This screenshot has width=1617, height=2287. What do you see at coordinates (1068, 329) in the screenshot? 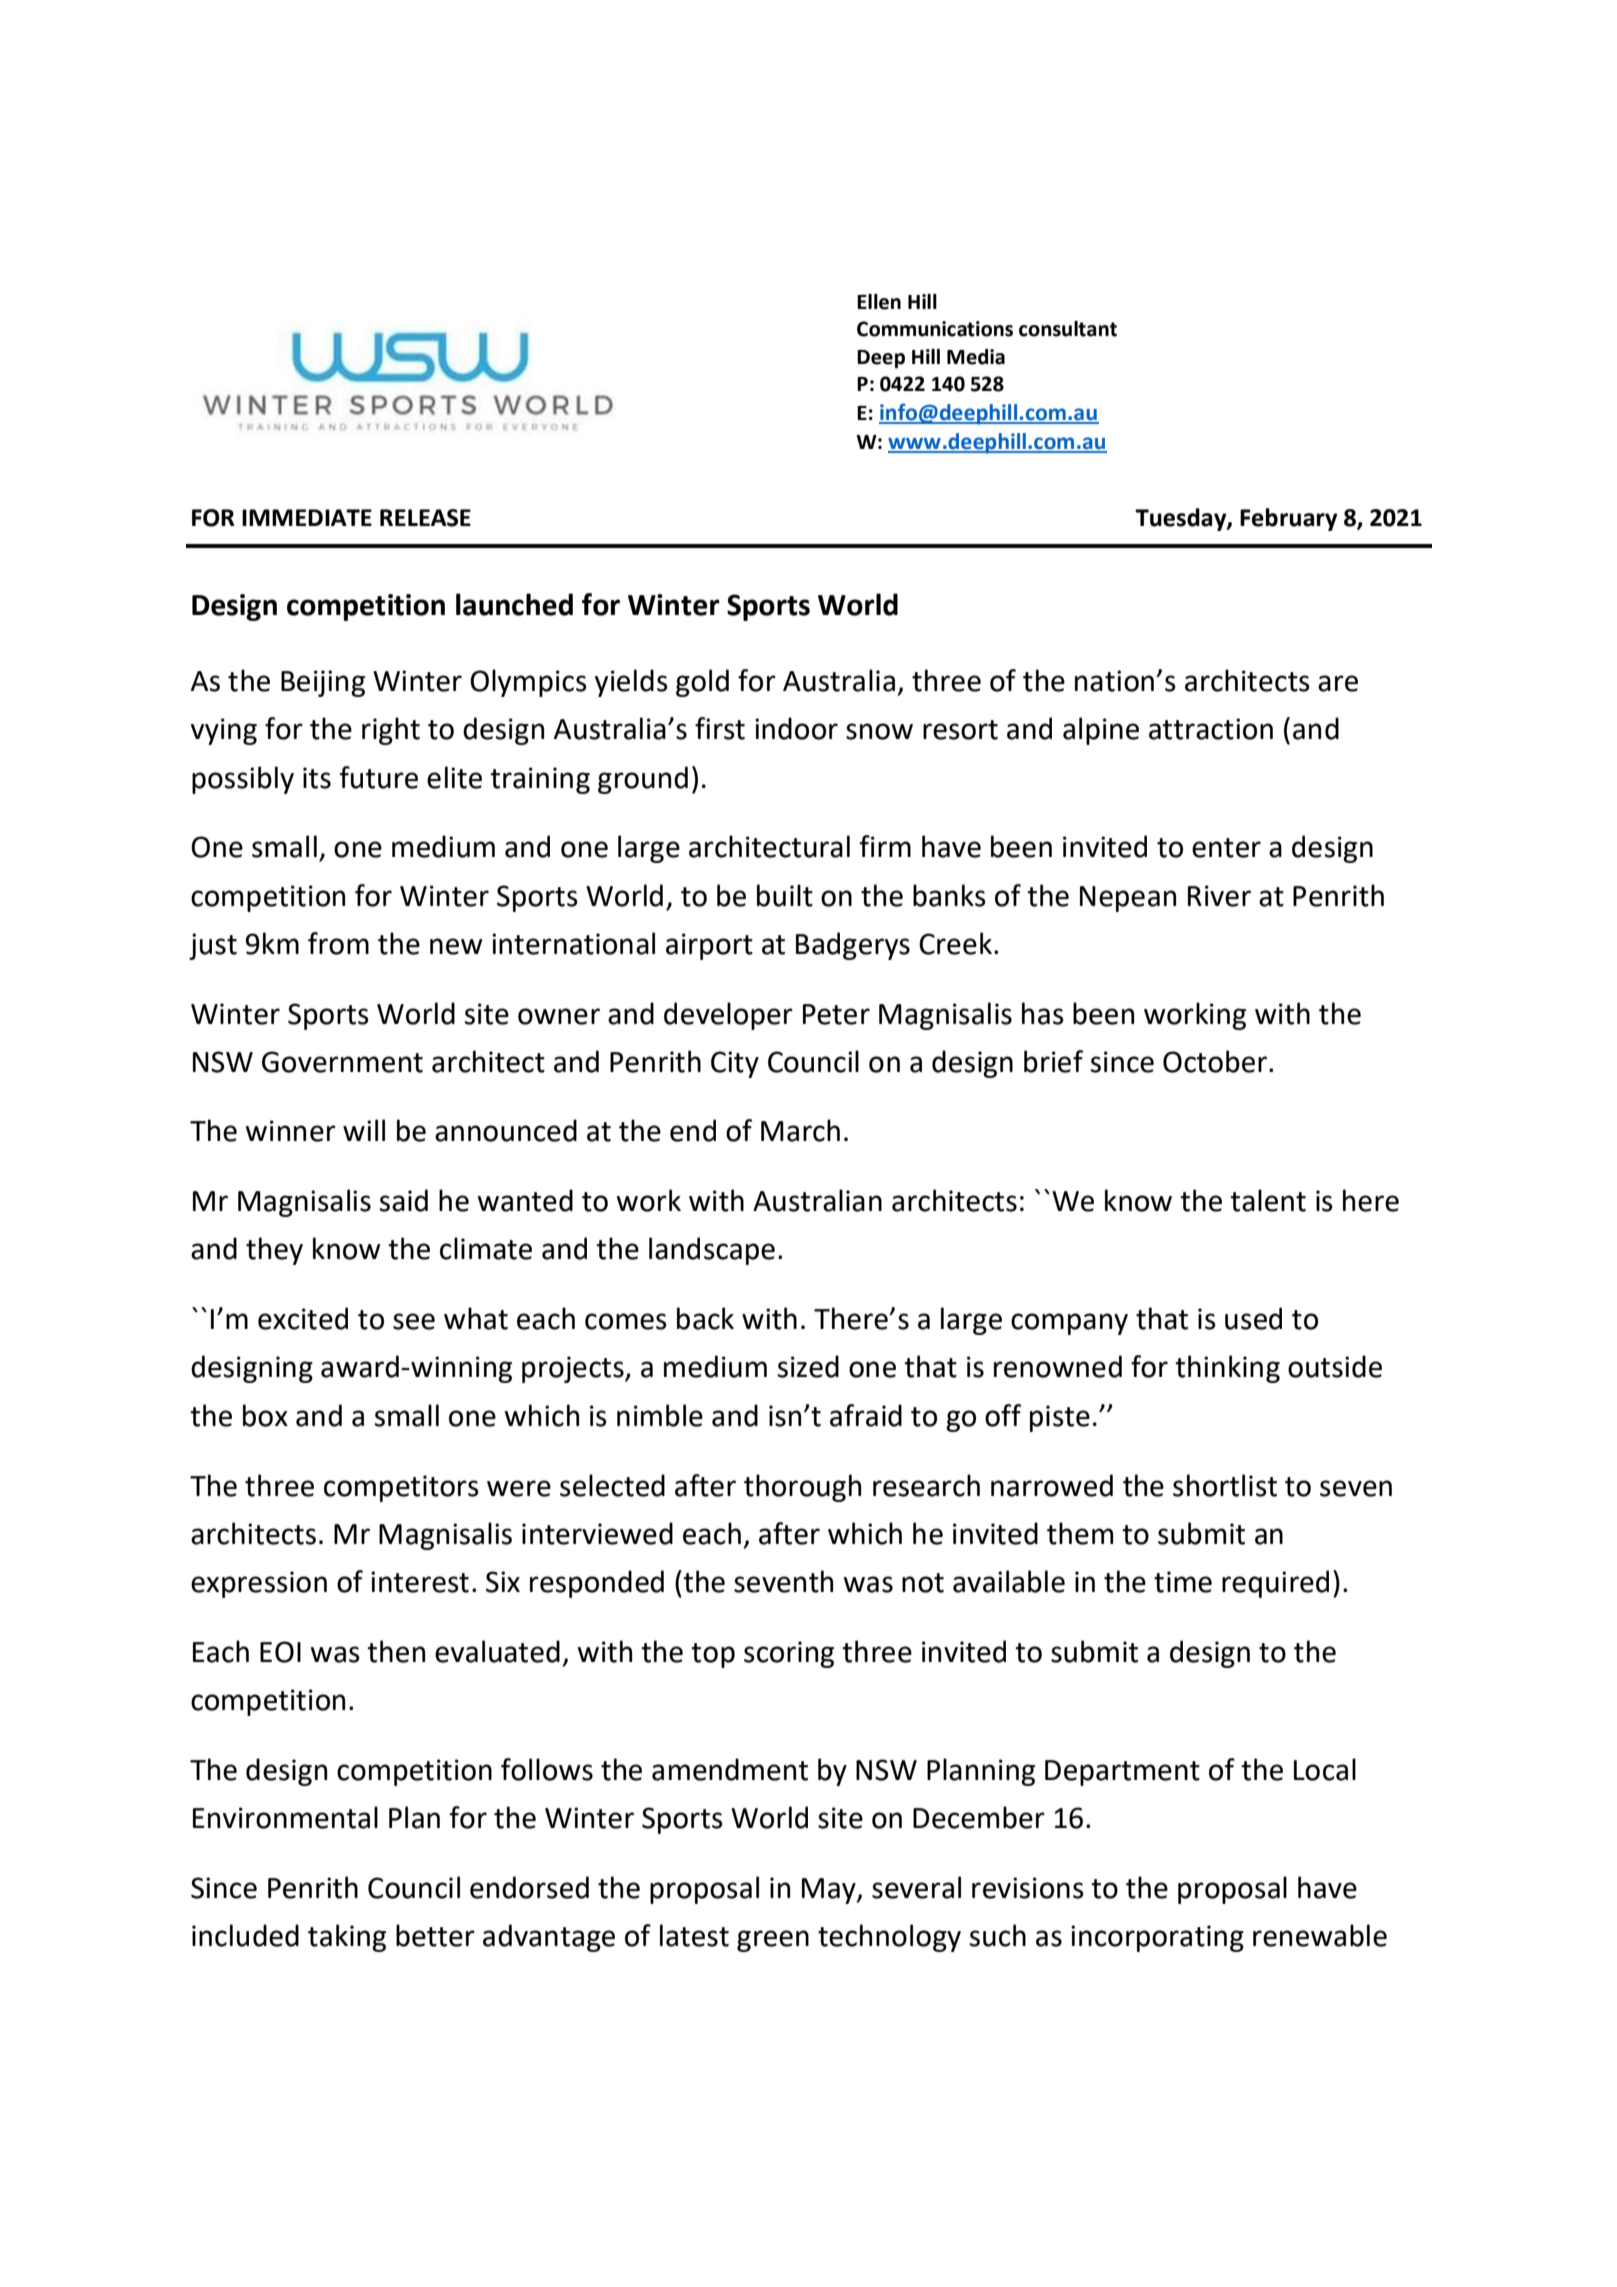
I see `consultant` at bounding box center [1068, 329].
